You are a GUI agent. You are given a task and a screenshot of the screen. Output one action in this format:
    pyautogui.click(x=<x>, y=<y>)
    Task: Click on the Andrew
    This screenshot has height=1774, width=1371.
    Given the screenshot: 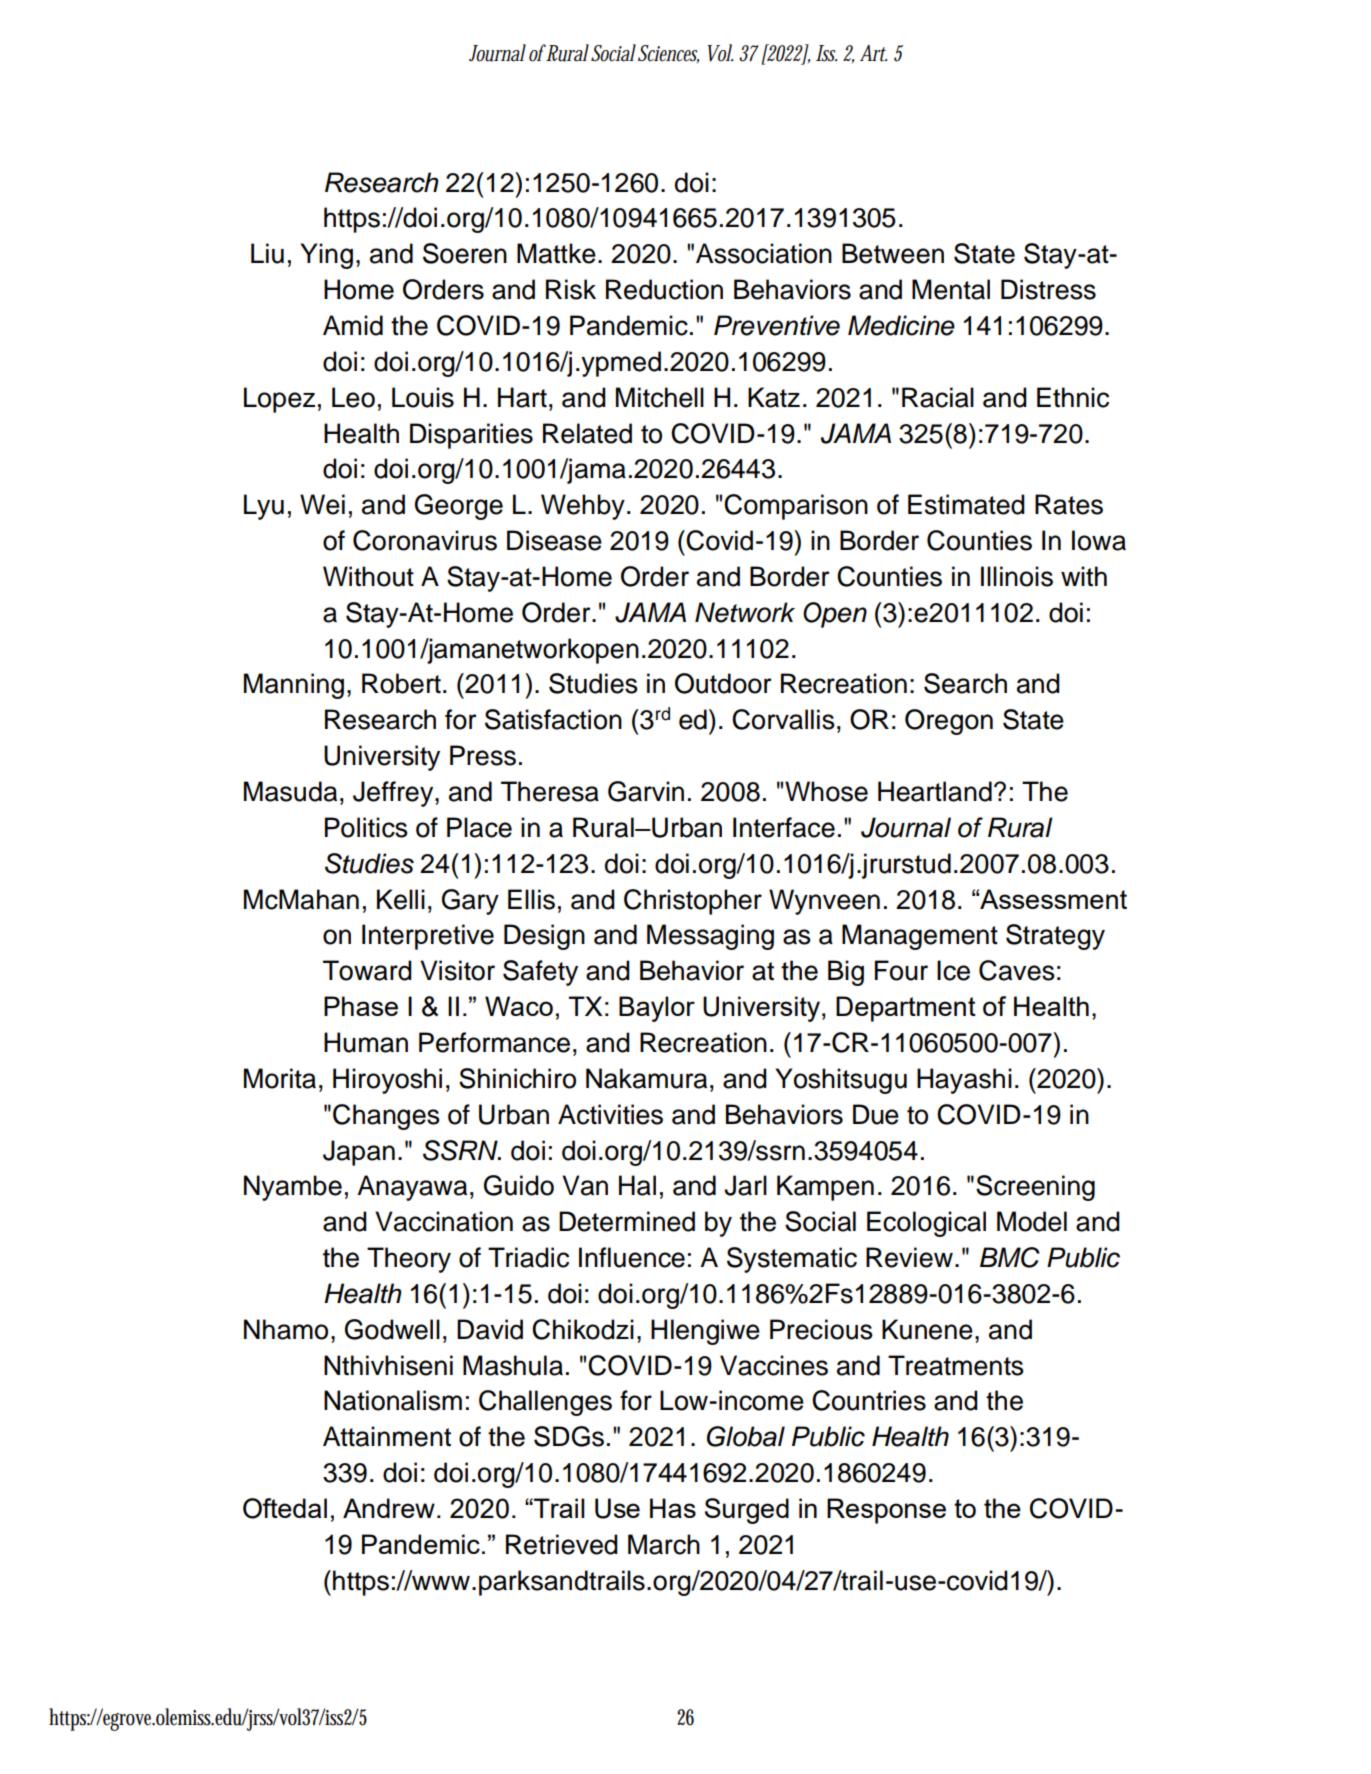 What is the action you would take?
    pyautogui.click(x=389, y=1508)
